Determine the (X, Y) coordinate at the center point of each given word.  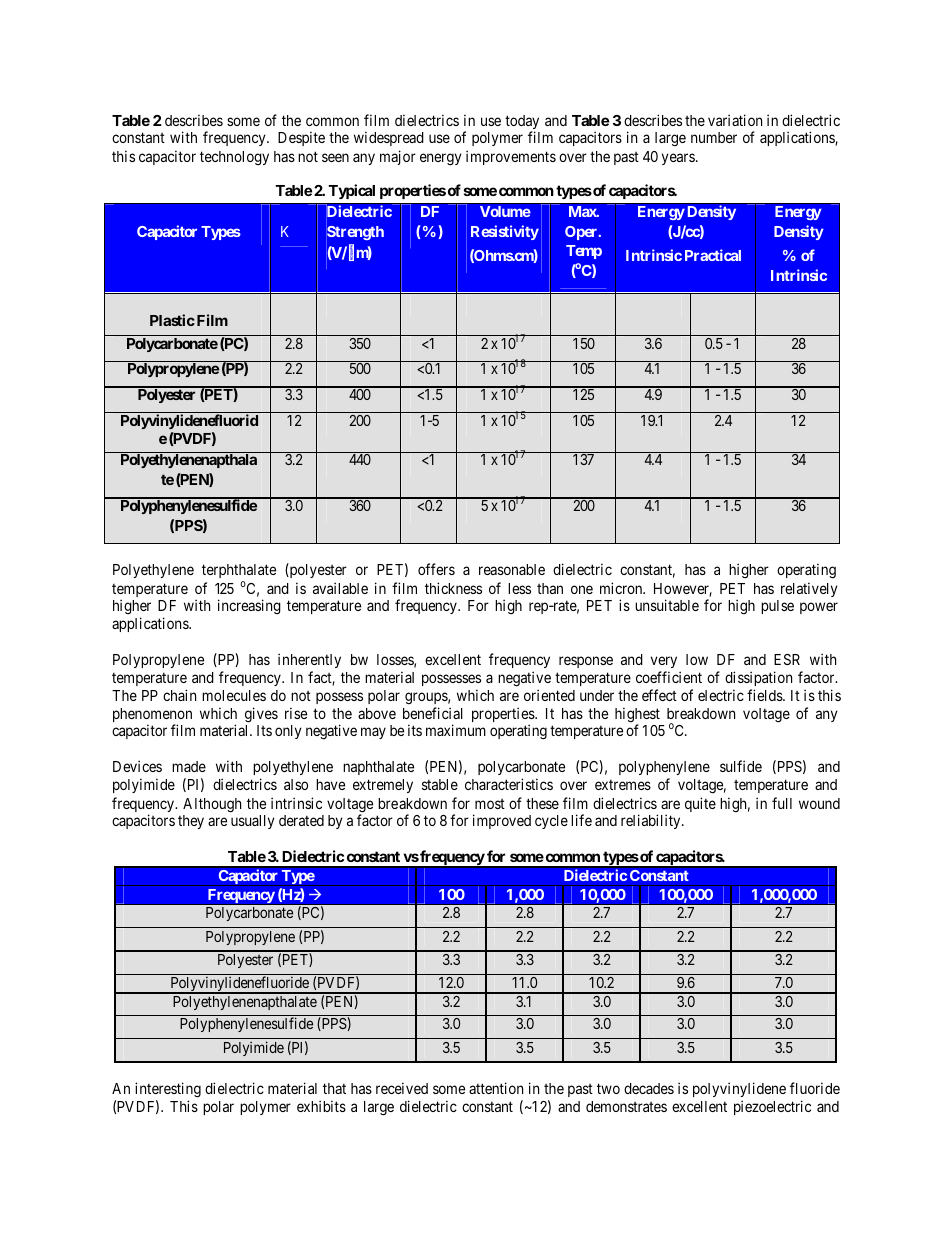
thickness (453, 588)
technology (234, 158)
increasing (249, 607)
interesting (168, 1090)
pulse (777, 607)
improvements (511, 157)
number (714, 137)
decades (649, 1088)
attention (496, 1088)
